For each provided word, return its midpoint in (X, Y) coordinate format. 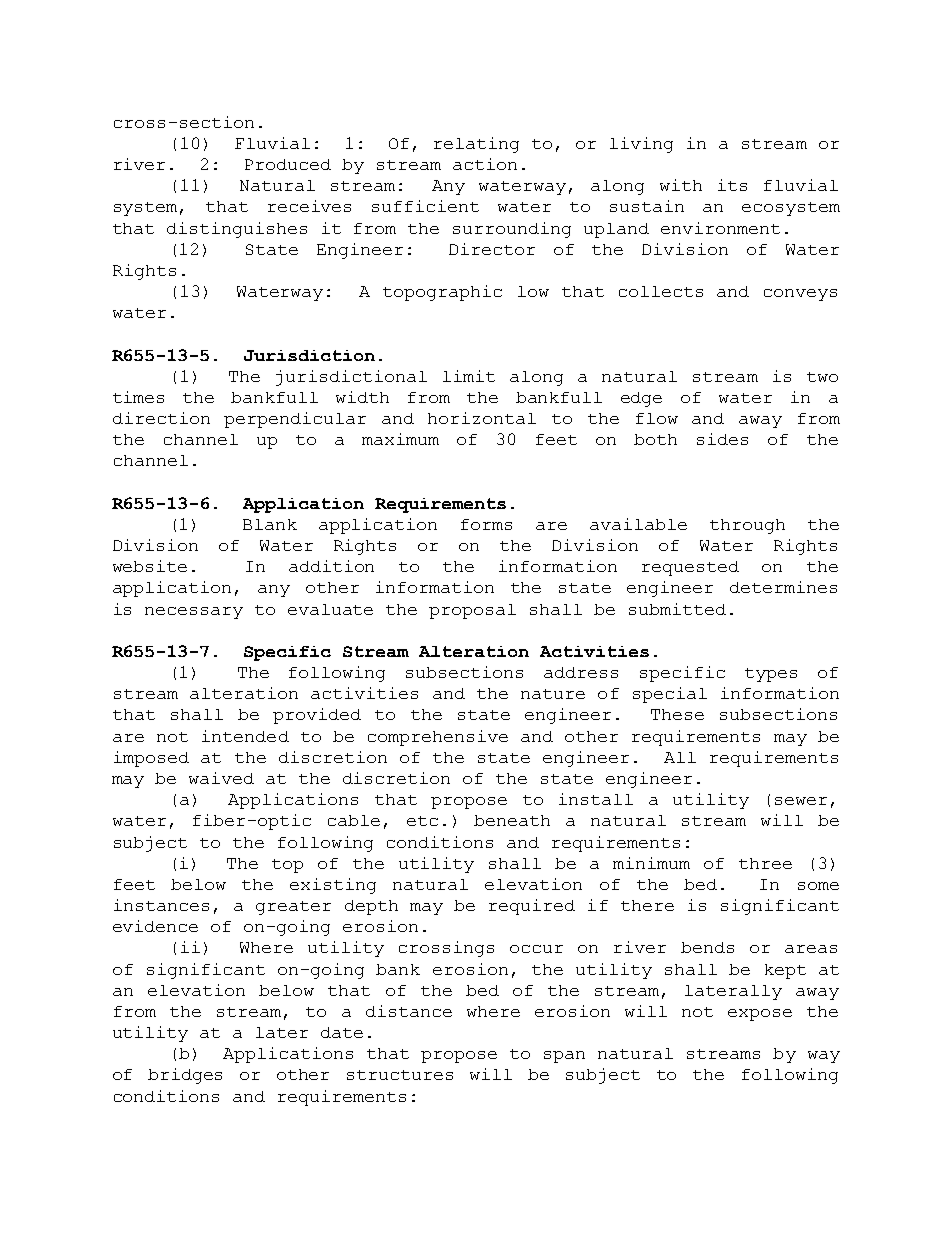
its (732, 185)
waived (221, 778)
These (677, 714)
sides (722, 439)
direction (161, 418)
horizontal (482, 418)
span (564, 1057)
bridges (185, 1076)
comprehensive (438, 738)
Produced (288, 164)
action (485, 164)
